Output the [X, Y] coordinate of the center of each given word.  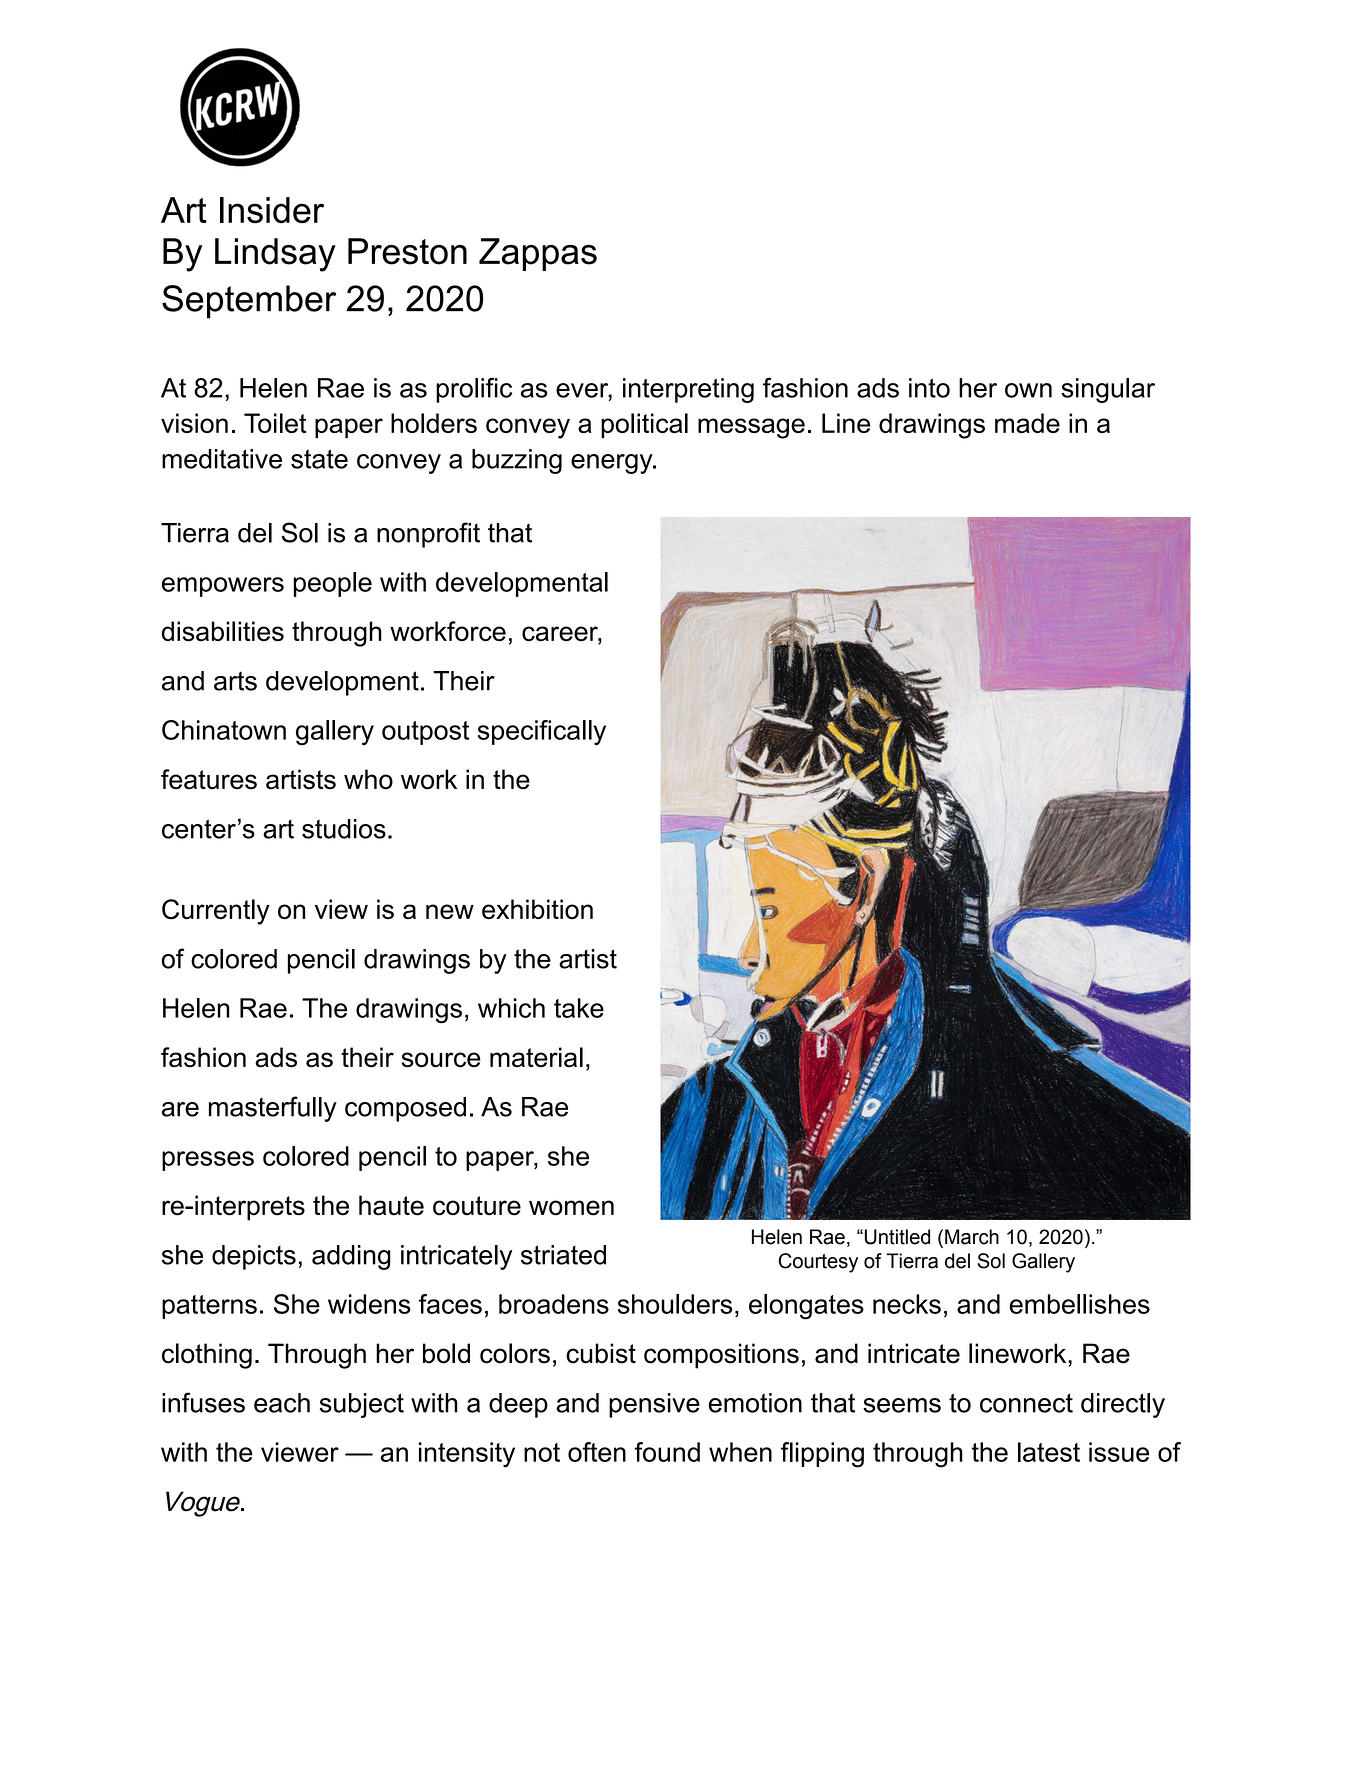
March [972, 1237]
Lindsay [275, 255]
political [644, 425]
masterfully [273, 1109]
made [1027, 423]
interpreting [688, 390]
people [332, 584]
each [282, 1403]
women [571, 1208]
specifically [542, 733]
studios [344, 829]
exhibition [537, 909]
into [929, 388]
